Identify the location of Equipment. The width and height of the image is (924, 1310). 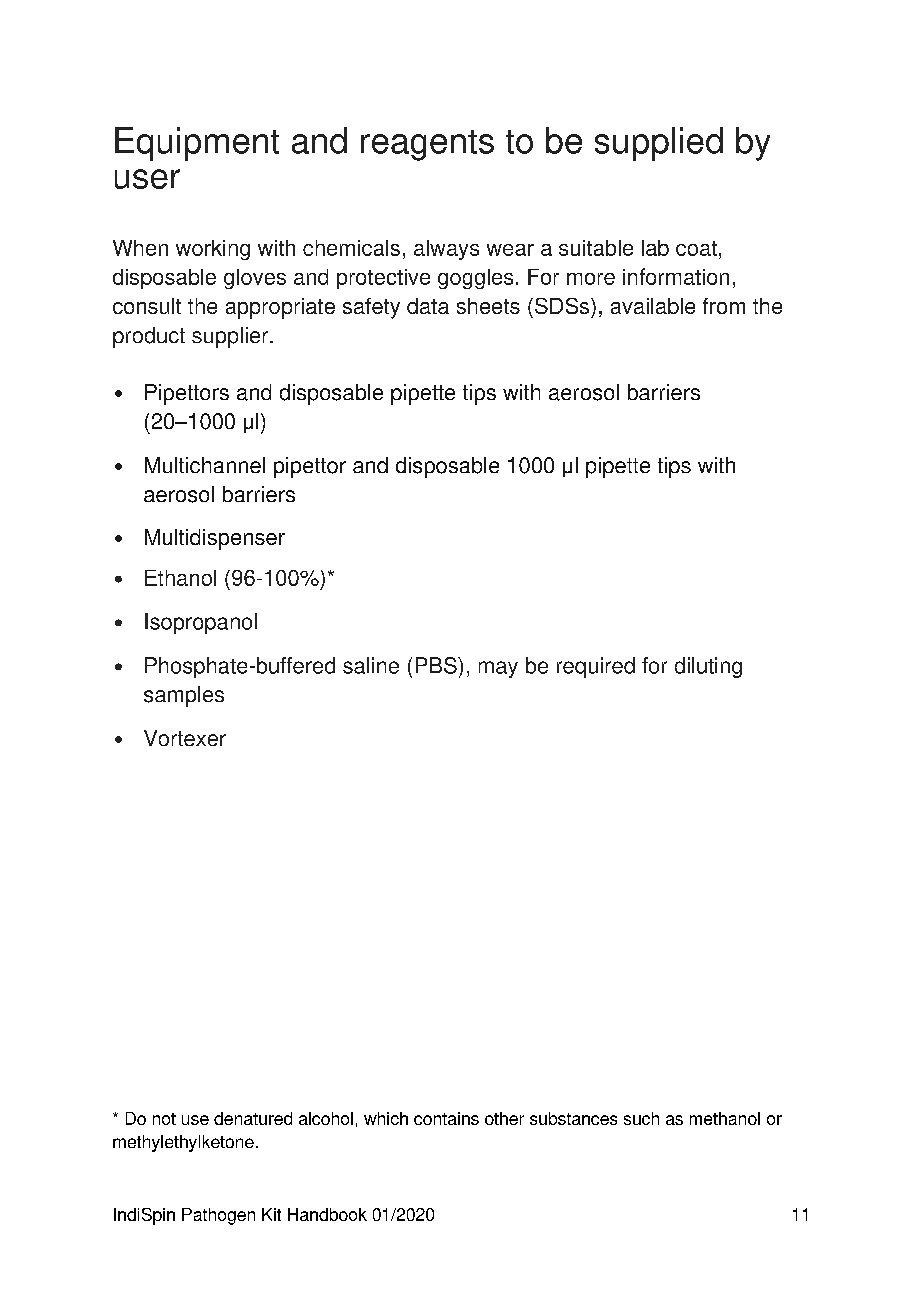
(197, 144).
